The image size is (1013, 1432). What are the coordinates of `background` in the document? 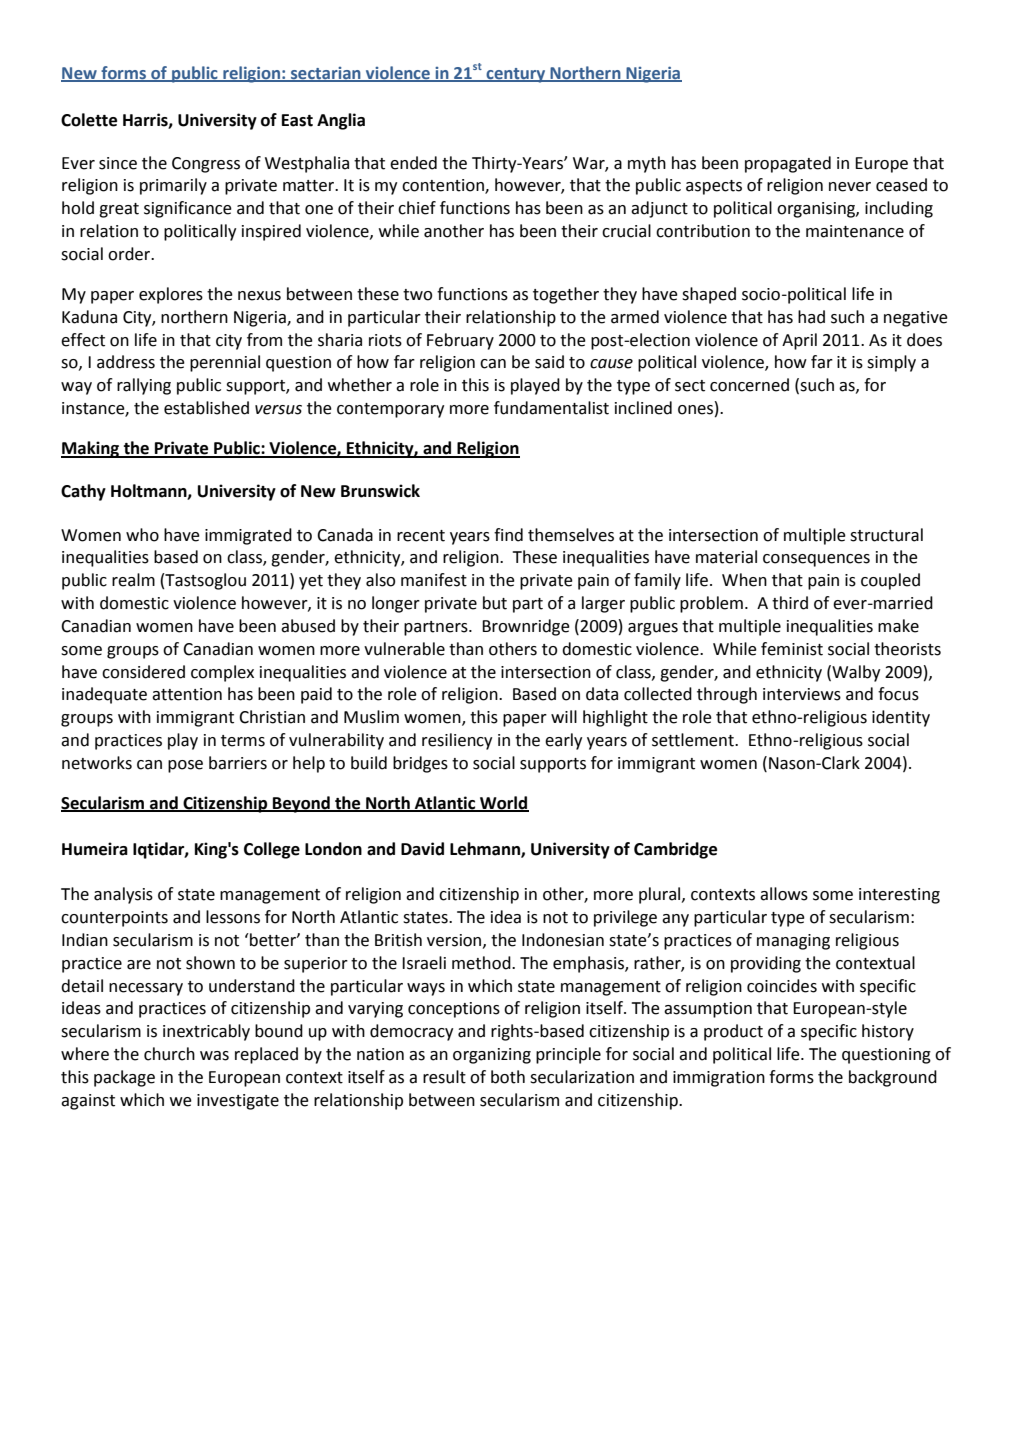 It's located at (893, 1078).
